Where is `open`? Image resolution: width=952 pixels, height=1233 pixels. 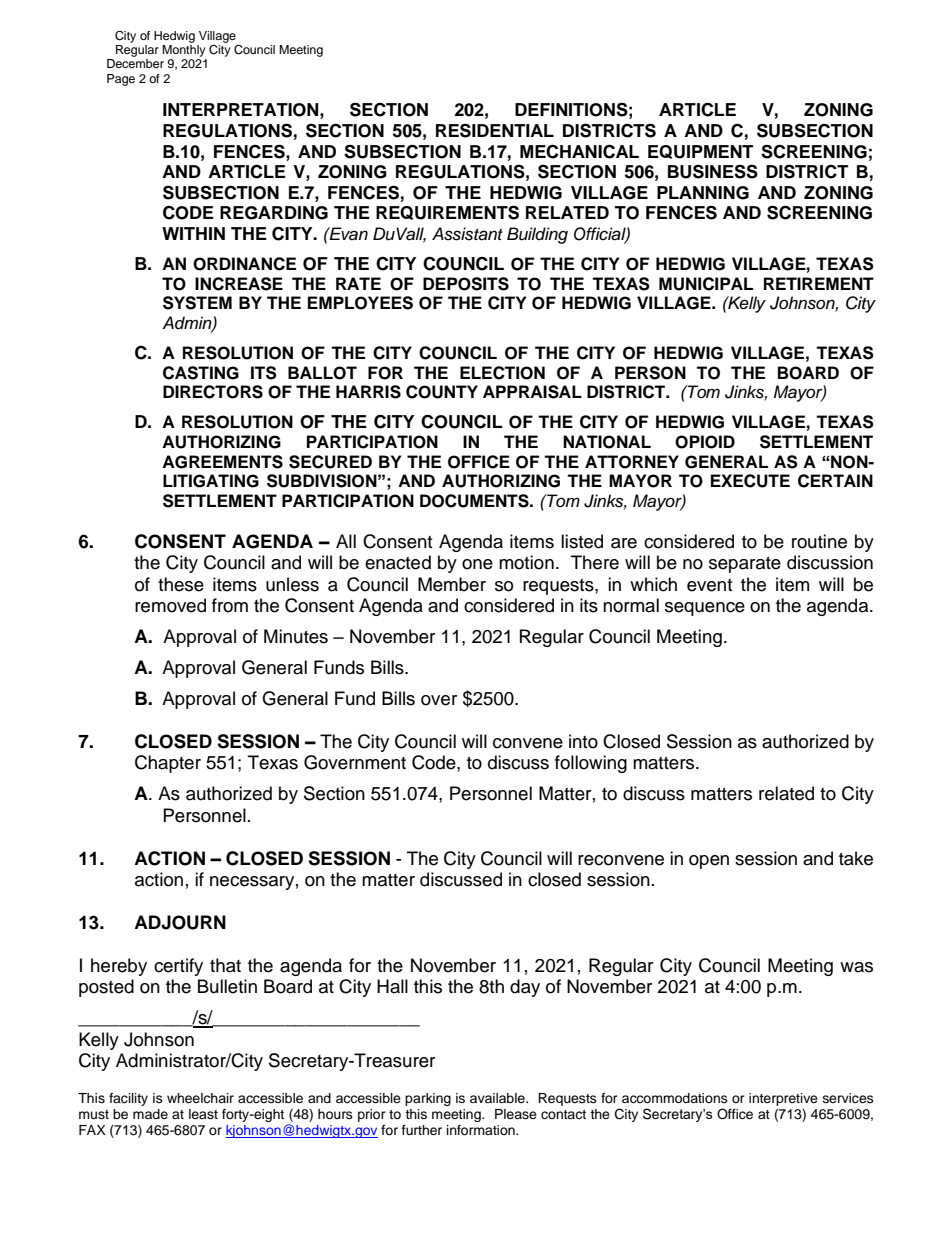 open is located at coordinates (709, 862).
